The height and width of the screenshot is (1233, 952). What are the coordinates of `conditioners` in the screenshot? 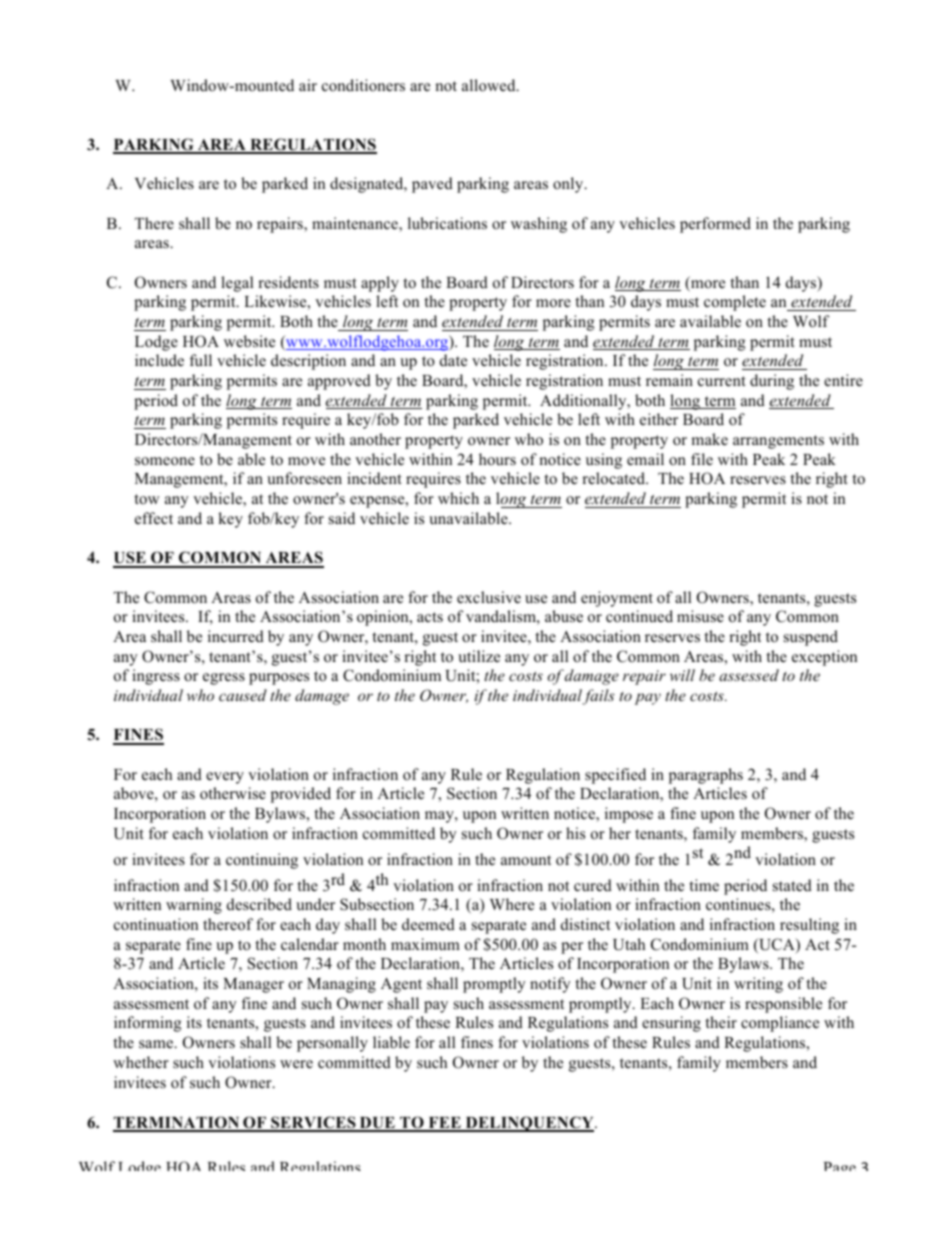 It's located at (363, 85).
